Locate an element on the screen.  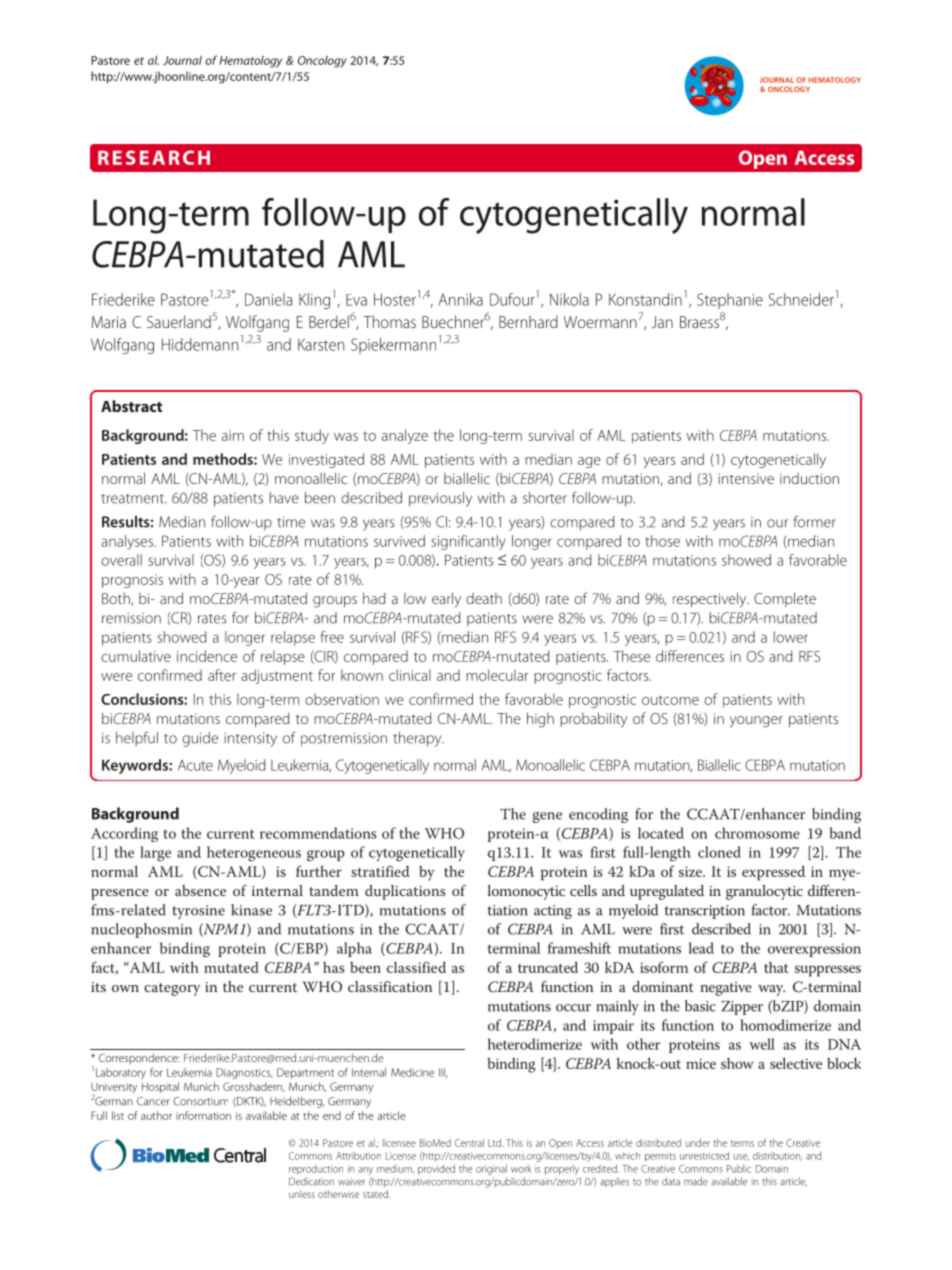
Annika is located at coordinates (461, 299).
